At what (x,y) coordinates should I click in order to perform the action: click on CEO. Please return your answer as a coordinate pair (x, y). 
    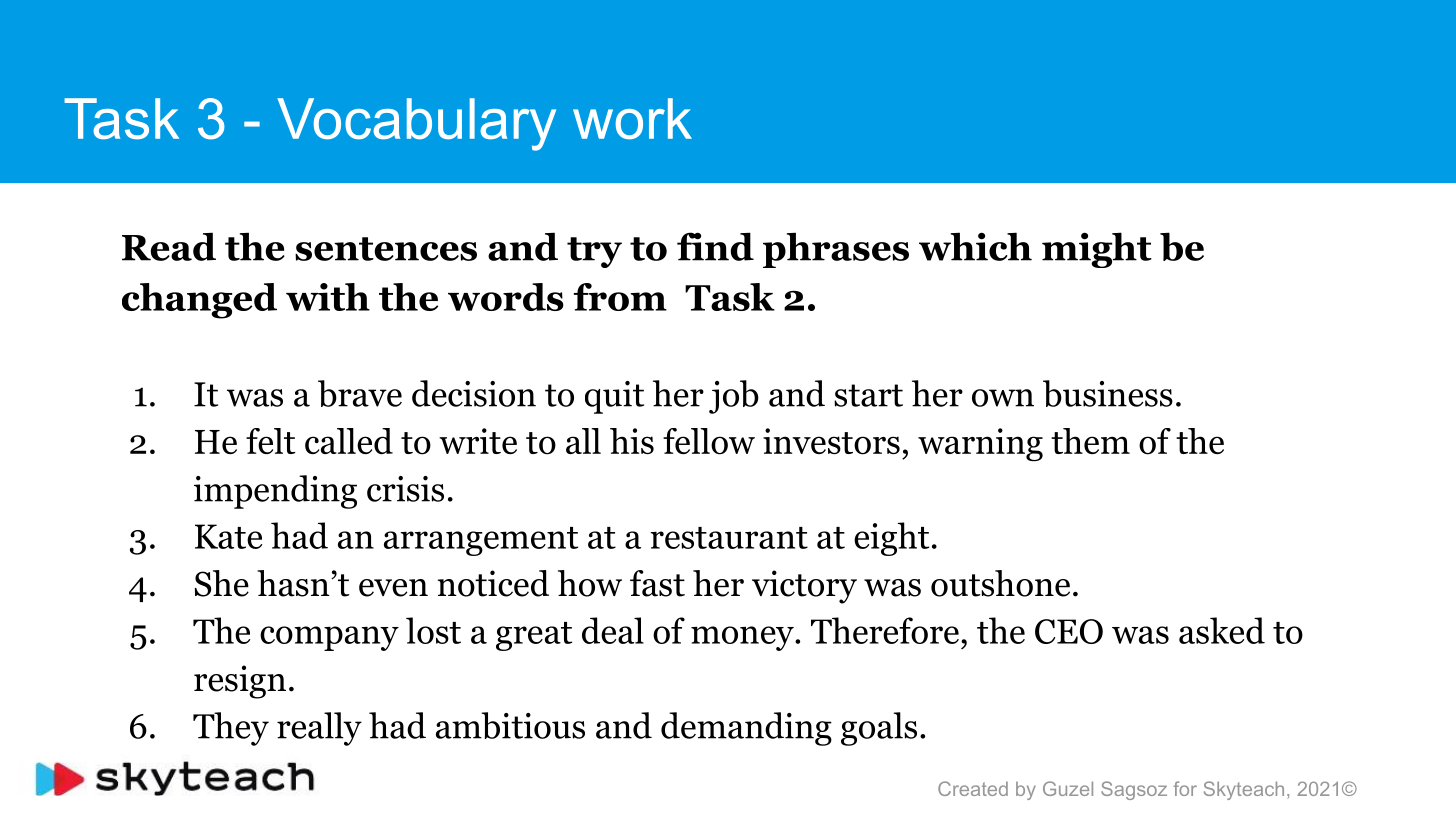
    Looking at the image, I should click on (1069, 631).
